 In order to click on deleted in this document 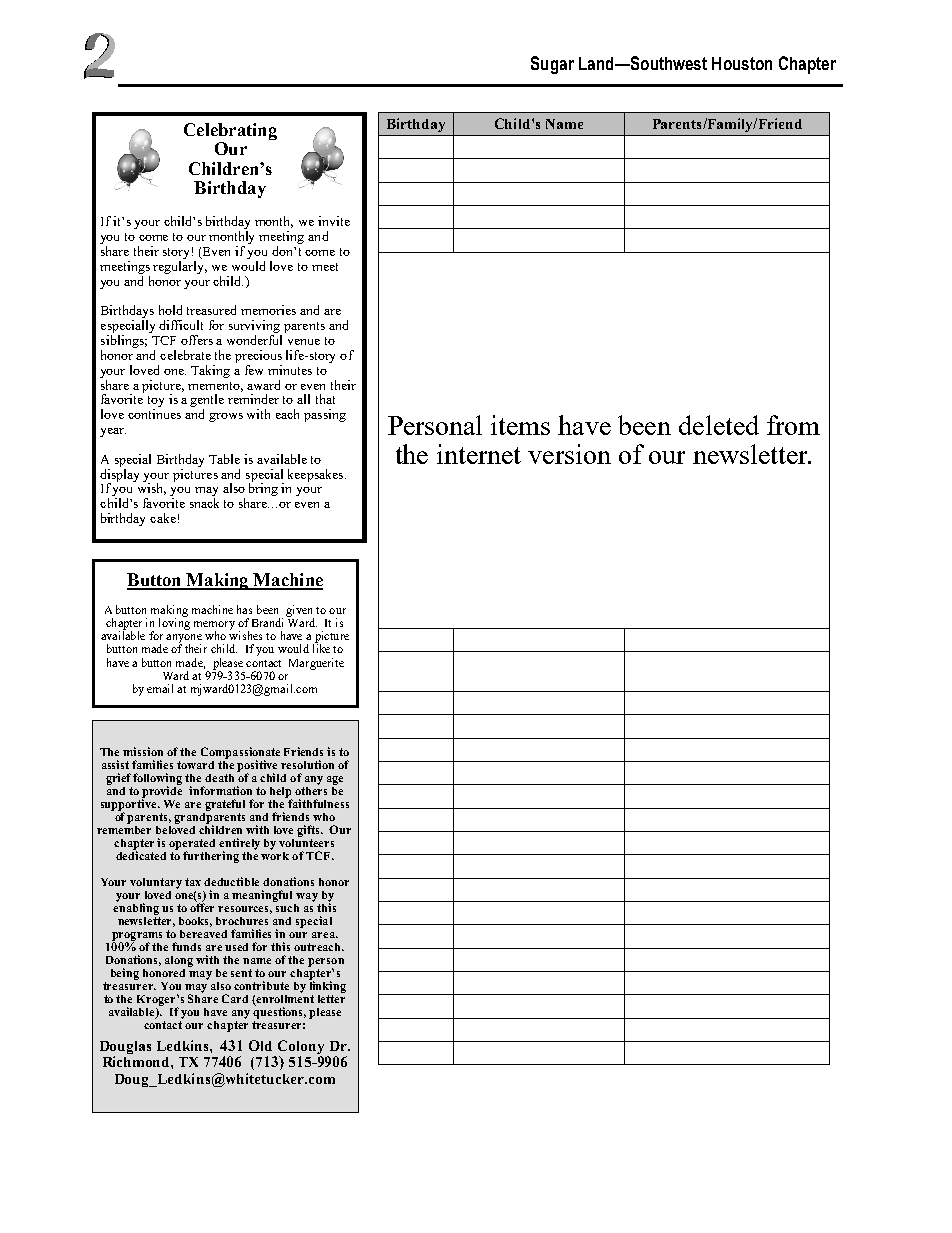, I will do `click(719, 425)`.
